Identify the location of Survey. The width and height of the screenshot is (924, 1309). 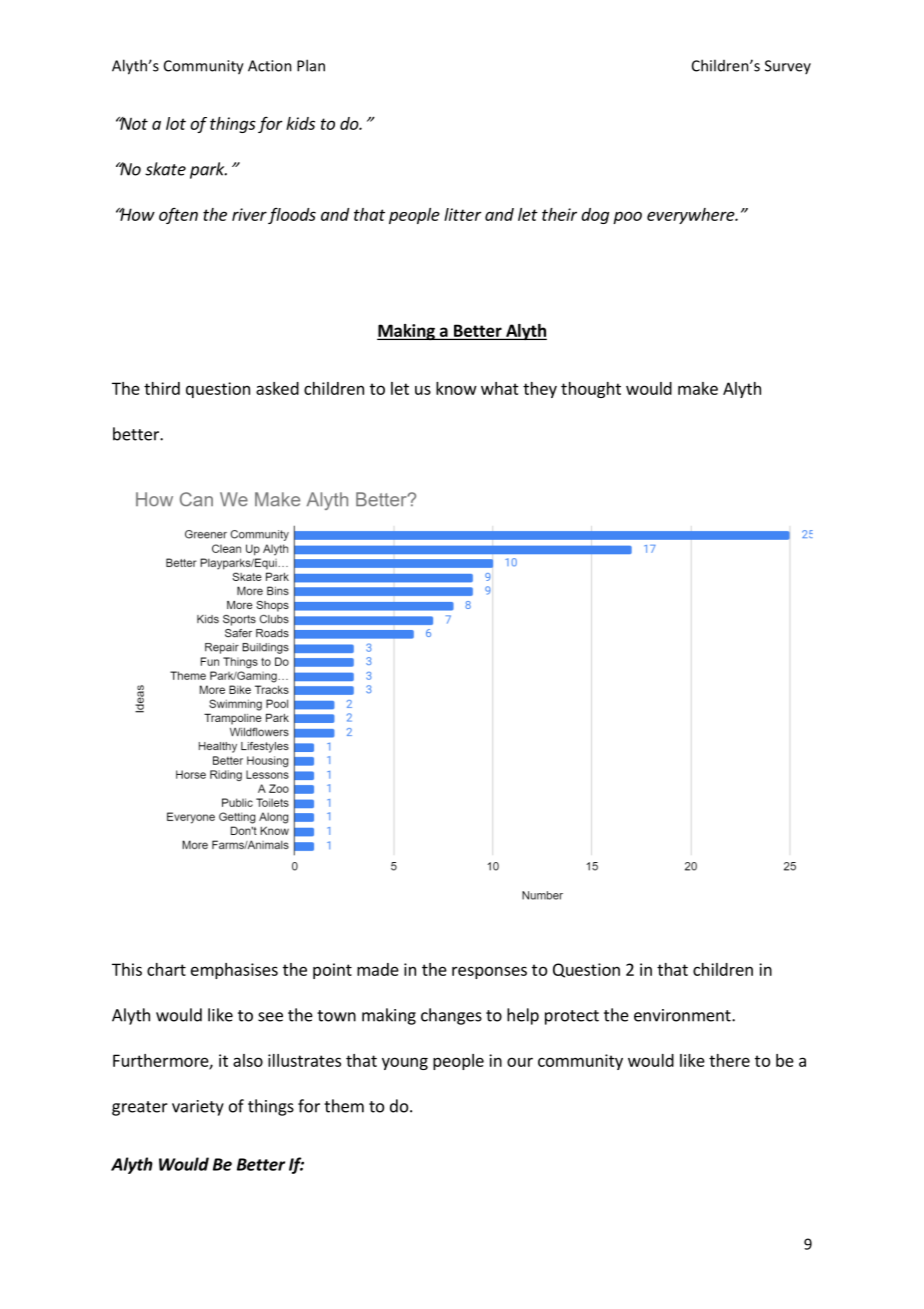
(788, 67).
